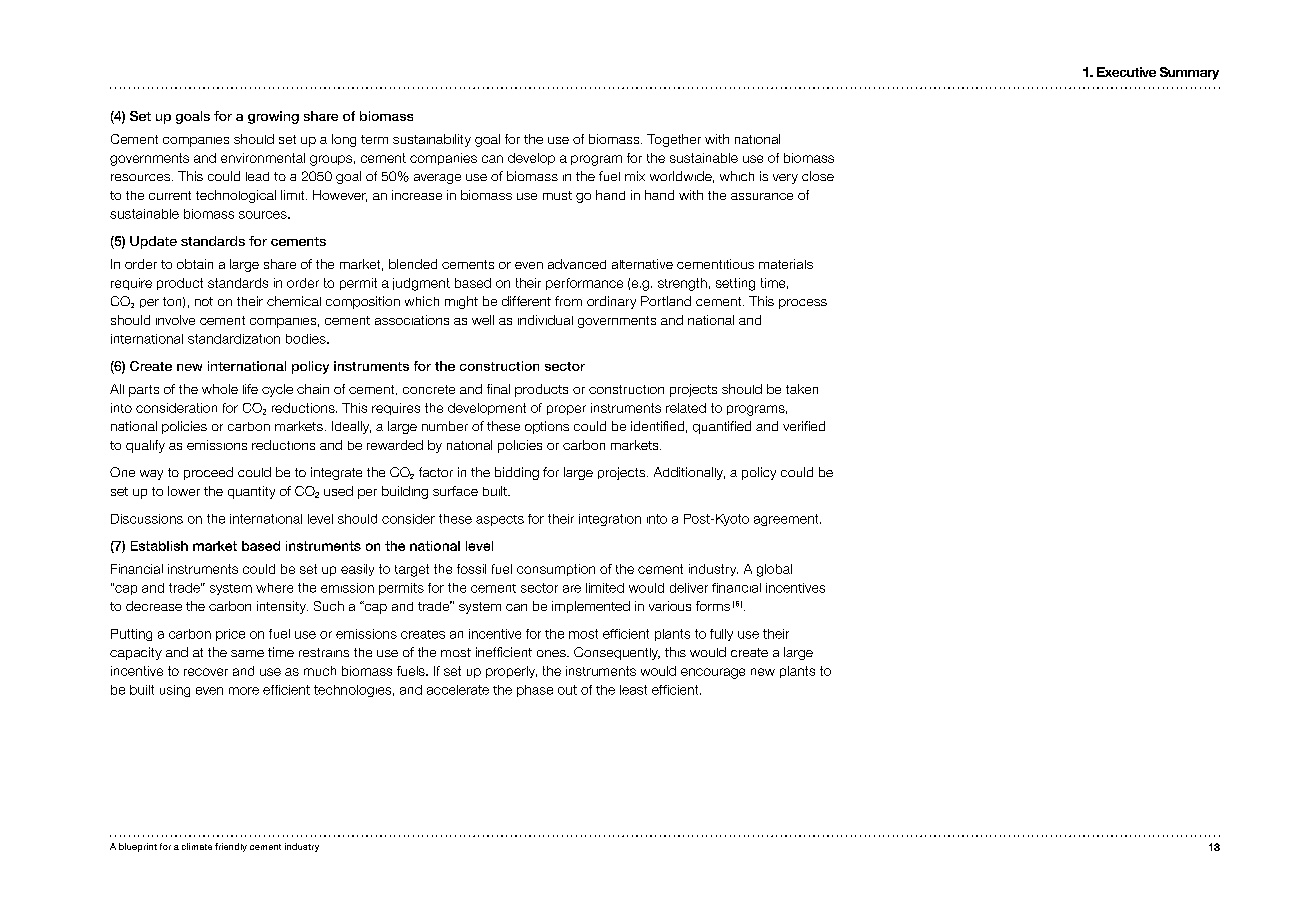 The width and height of the screenshot is (1308, 924). I want to click on Executive, so click(1126, 72).
